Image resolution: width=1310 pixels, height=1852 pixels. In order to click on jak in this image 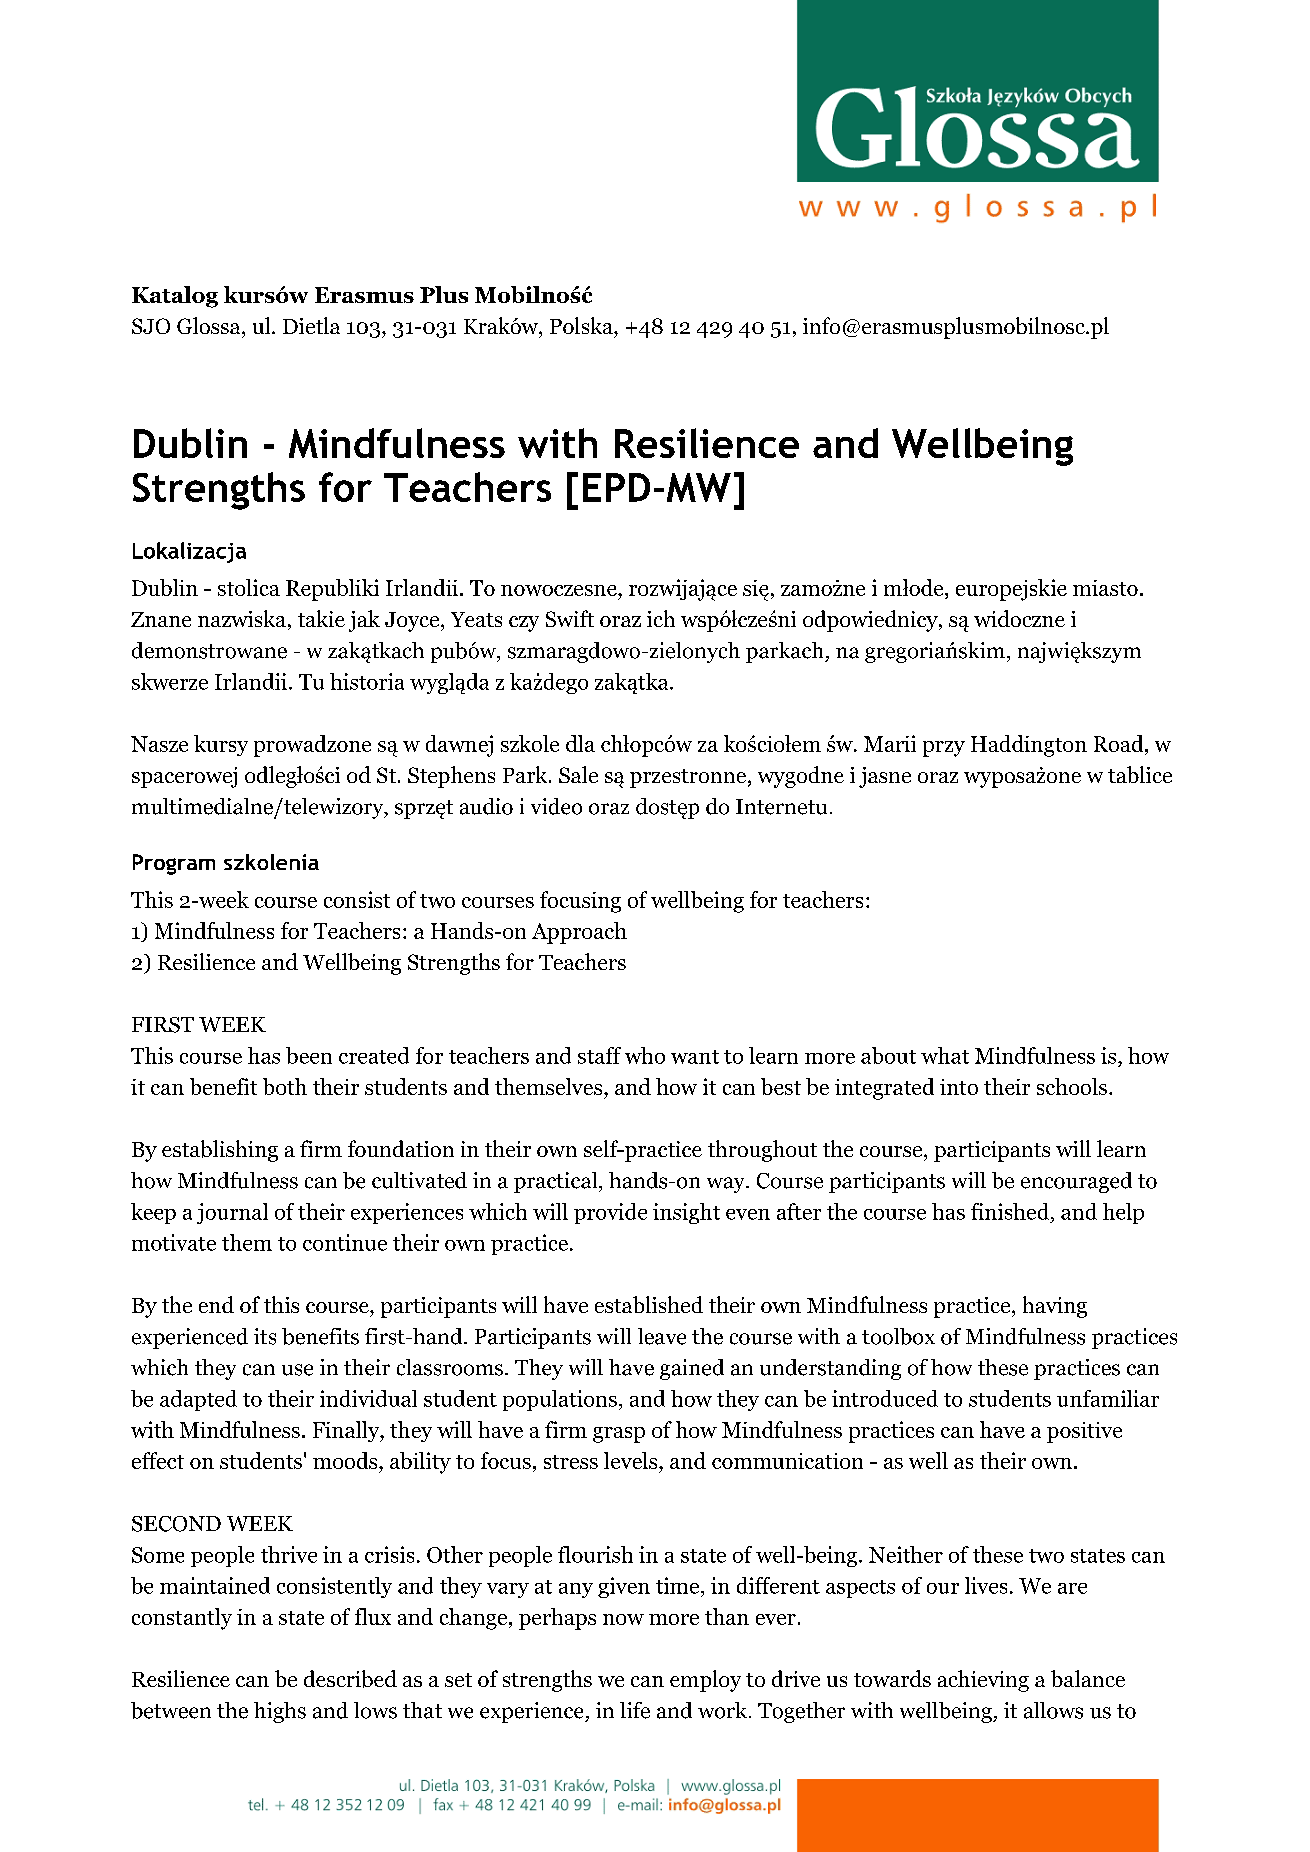, I will do `click(364, 621)`.
